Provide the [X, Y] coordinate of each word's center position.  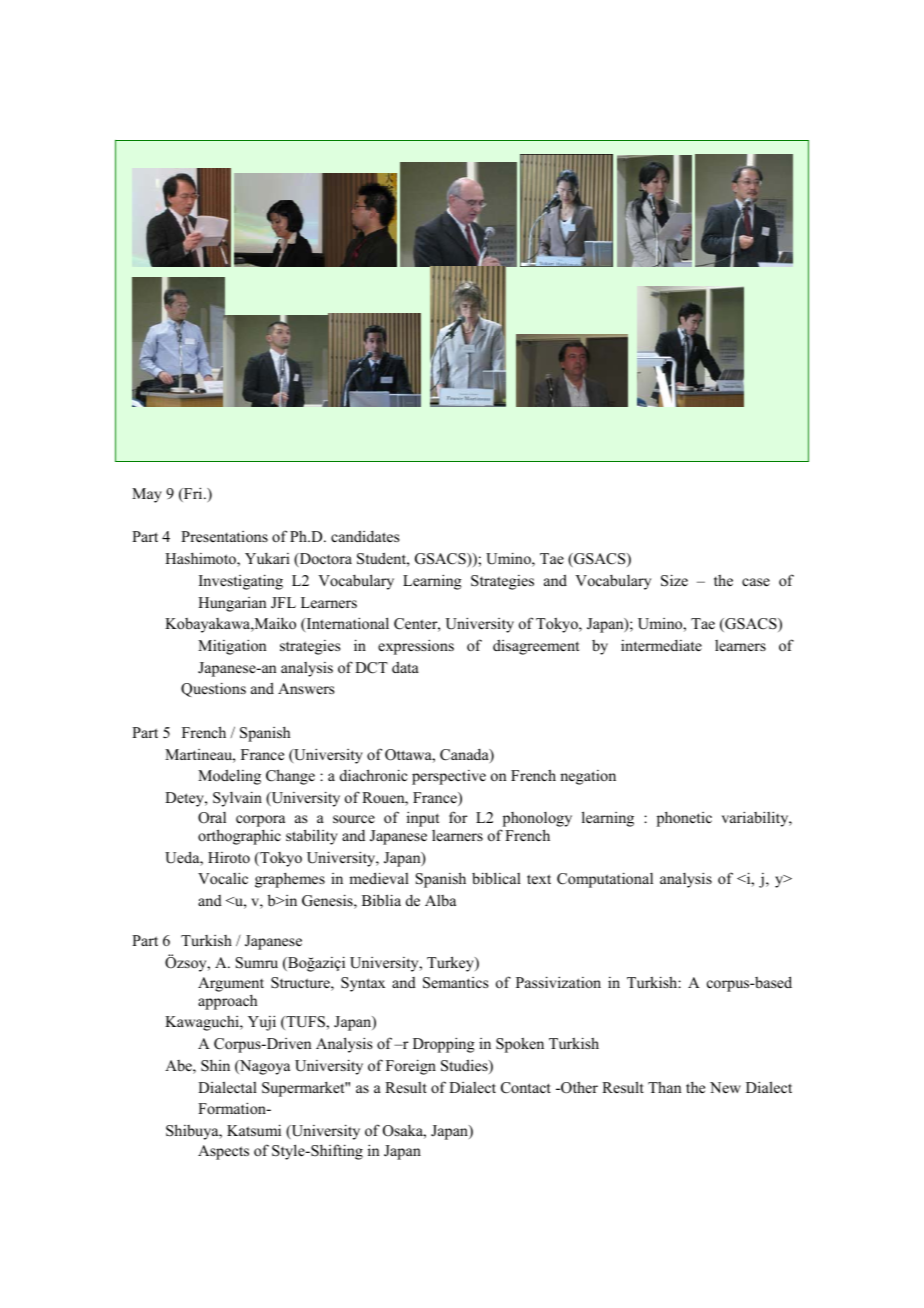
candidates [365, 536]
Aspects [223, 1152]
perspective [449, 777]
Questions [213, 689]
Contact [526, 1088]
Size [674, 580]
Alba [440, 900]
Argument [231, 984]
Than [664, 1087]
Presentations [224, 536]
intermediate [661, 645]
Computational [605, 880]
